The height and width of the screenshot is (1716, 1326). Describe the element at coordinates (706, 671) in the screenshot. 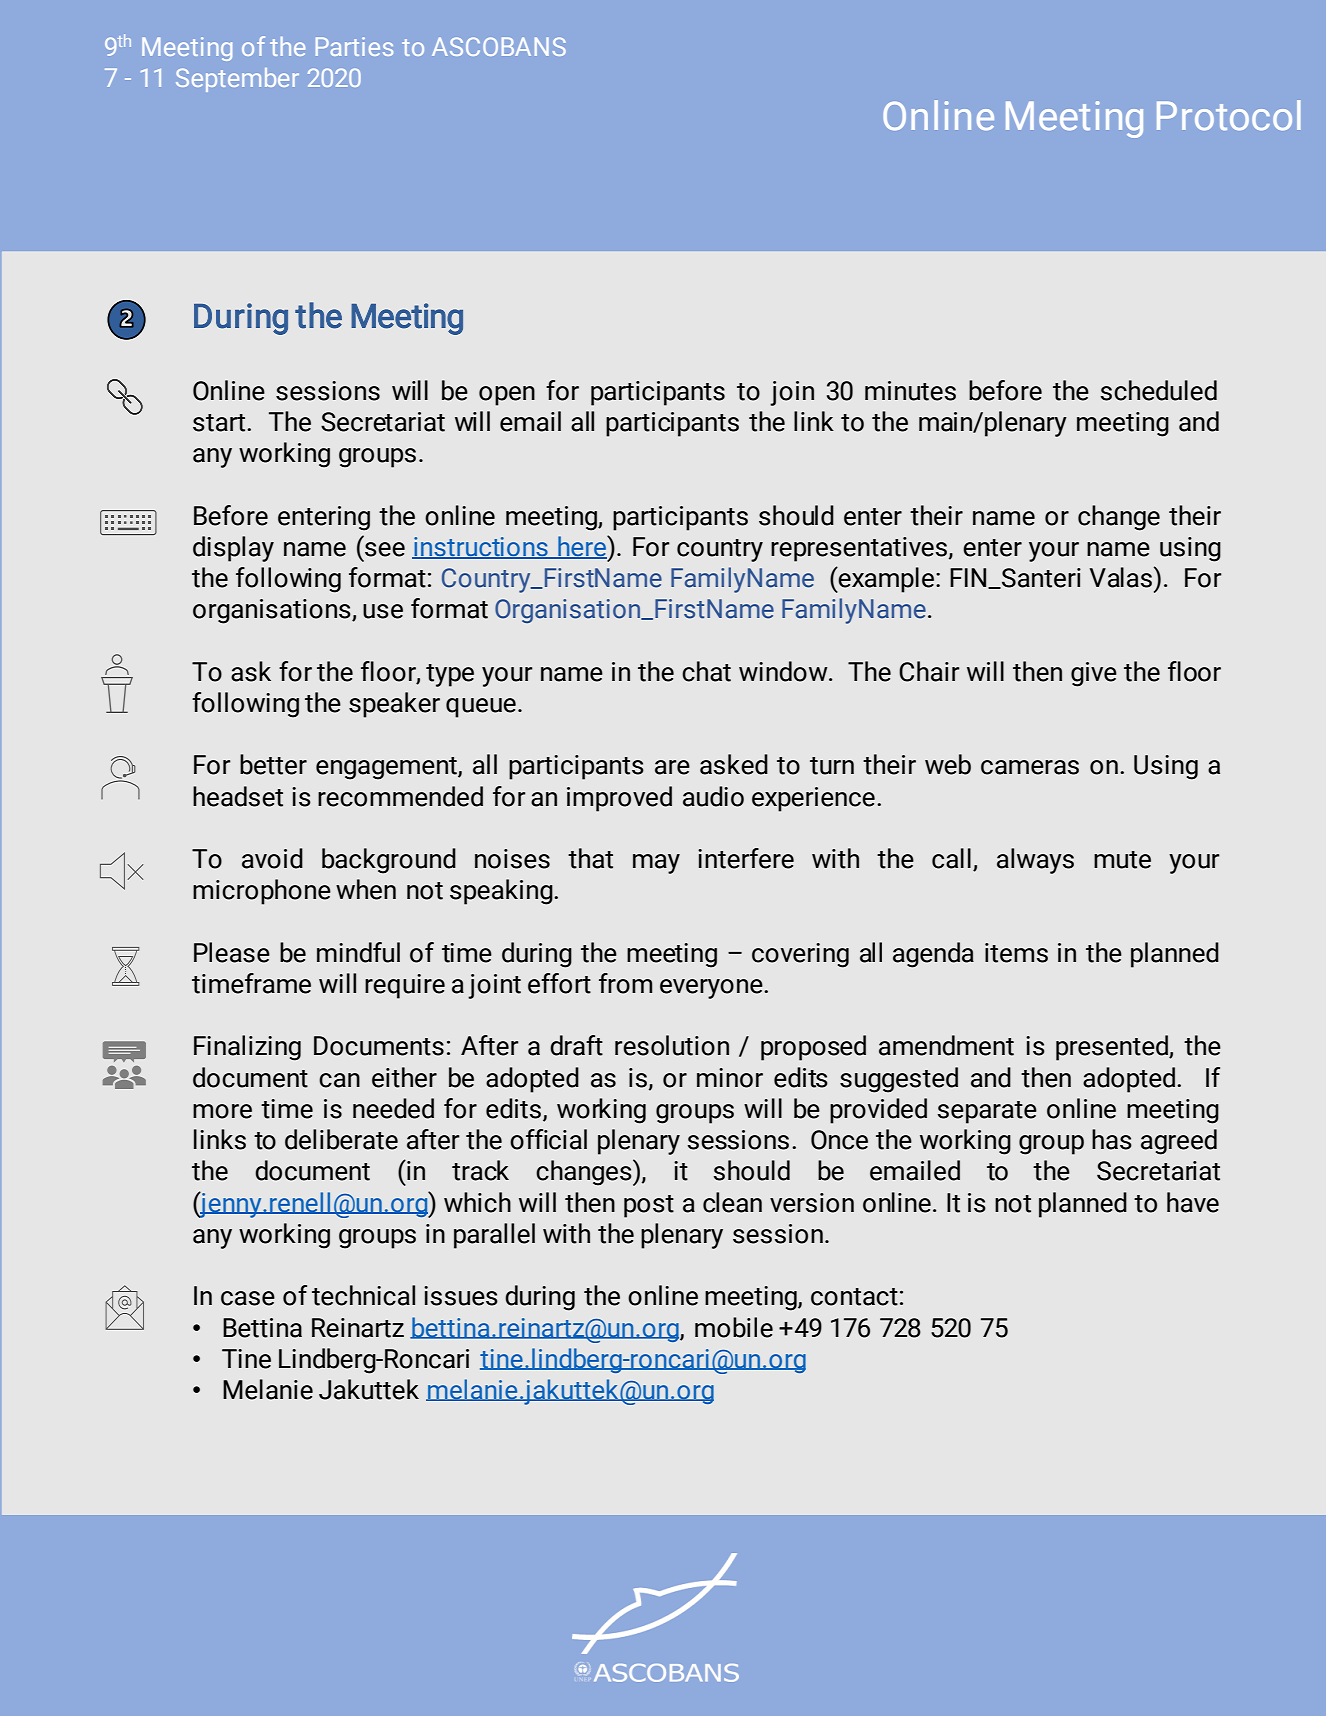

I see `chat` at that location.
